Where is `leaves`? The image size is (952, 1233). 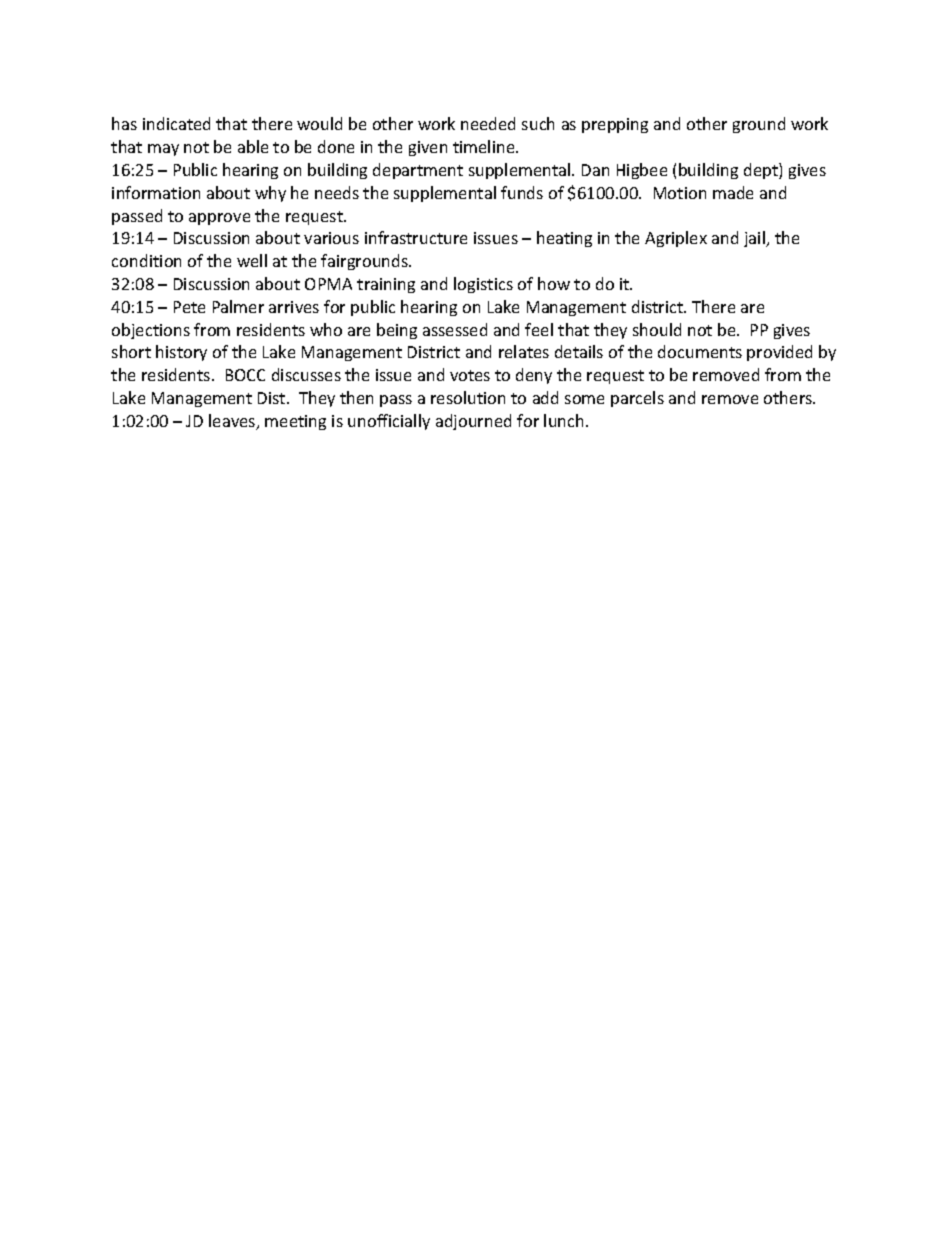 leaves is located at coordinates (233, 422).
